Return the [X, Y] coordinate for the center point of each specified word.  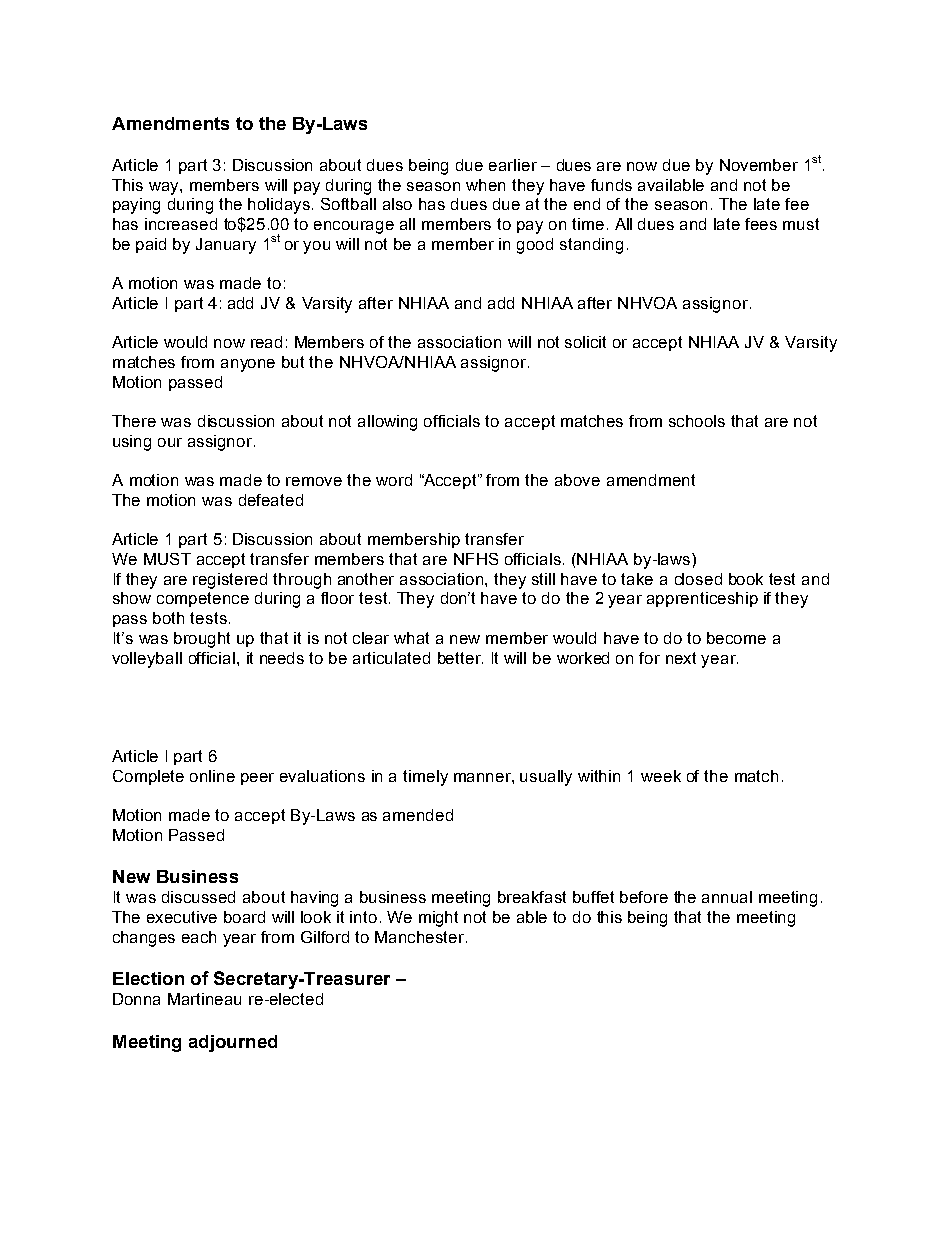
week [661, 776]
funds [611, 185]
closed [698, 579]
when [485, 185]
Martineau [204, 999]
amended [418, 815]
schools [697, 421]
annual [727, 897]
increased [181, 224]
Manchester [421, 937]
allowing [387, 423]
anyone [248, 365]
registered [230, 581]
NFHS [476, 559]
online [212, 776]
